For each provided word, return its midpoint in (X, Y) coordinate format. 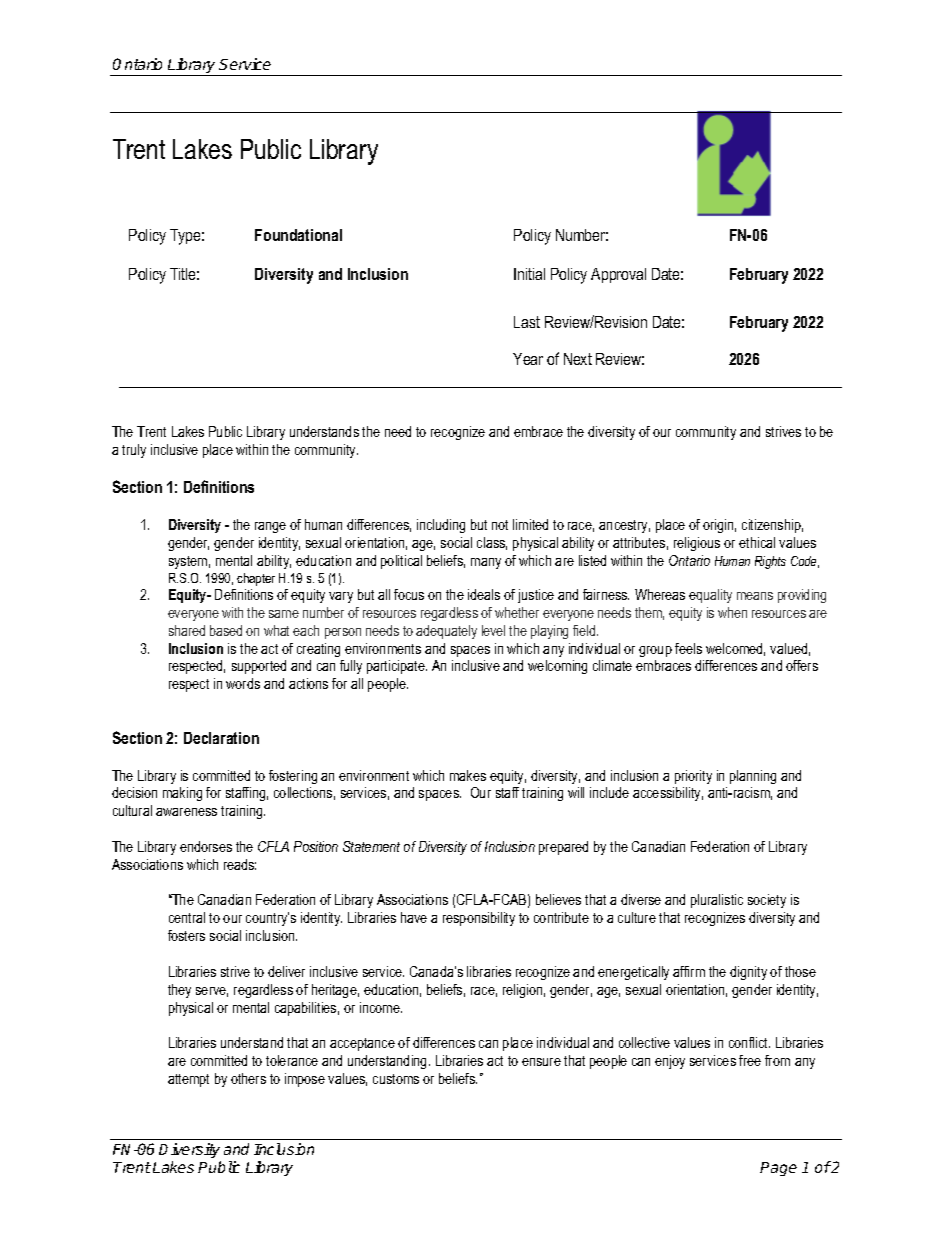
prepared (563, 848)
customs (396, 1079)
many (486, 563)
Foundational (298, 235)
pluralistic (717, 901)
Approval (618, 275)
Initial (529, 274)
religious (697, 544)
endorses (206, 846)
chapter (256, 579)
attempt (188, 1080)
